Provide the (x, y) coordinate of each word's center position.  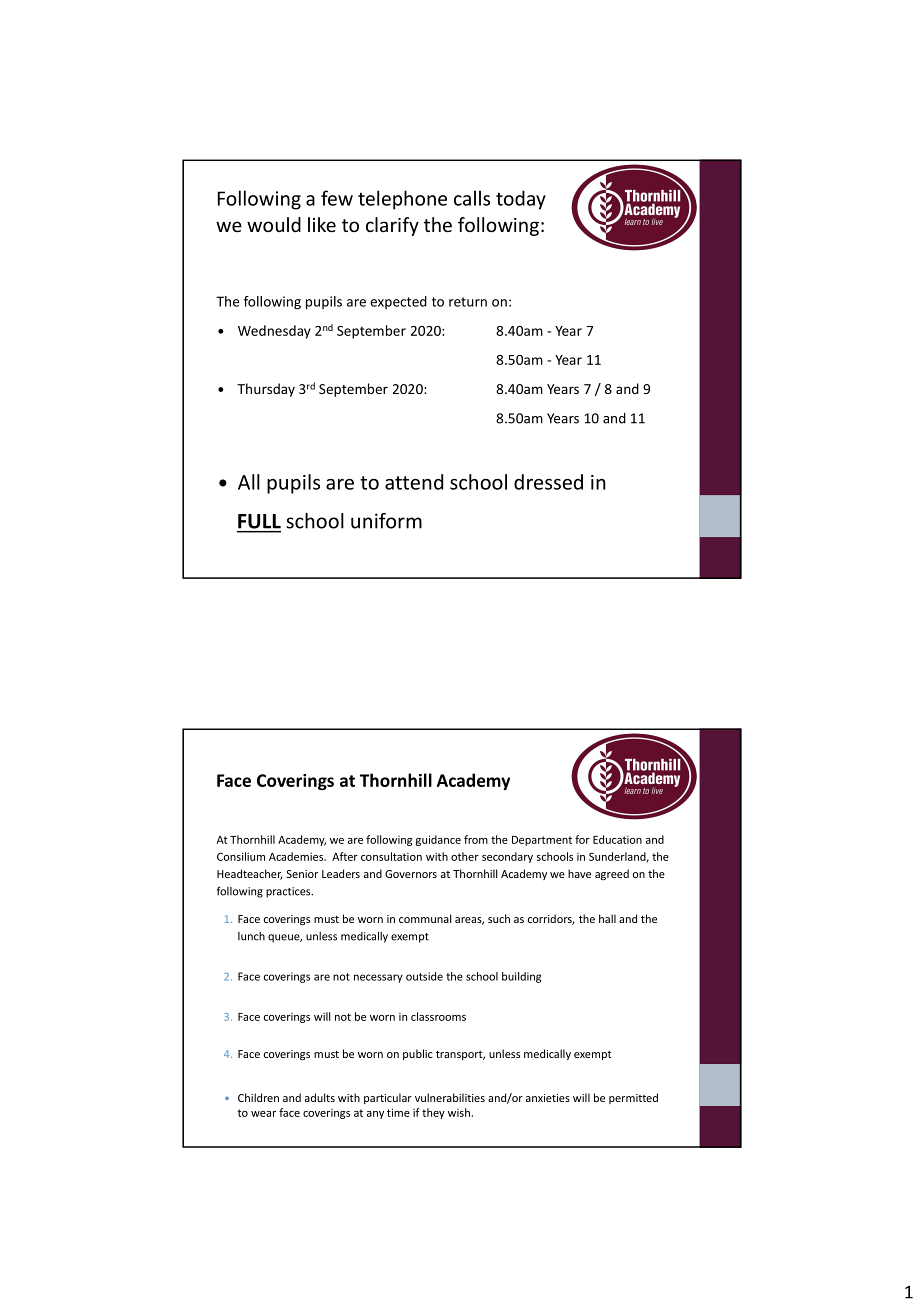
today (521, 200)
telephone (402, 200)
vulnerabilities (450, 1097)
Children (258, 1097)
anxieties (548, 1098)
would (274, 224)
